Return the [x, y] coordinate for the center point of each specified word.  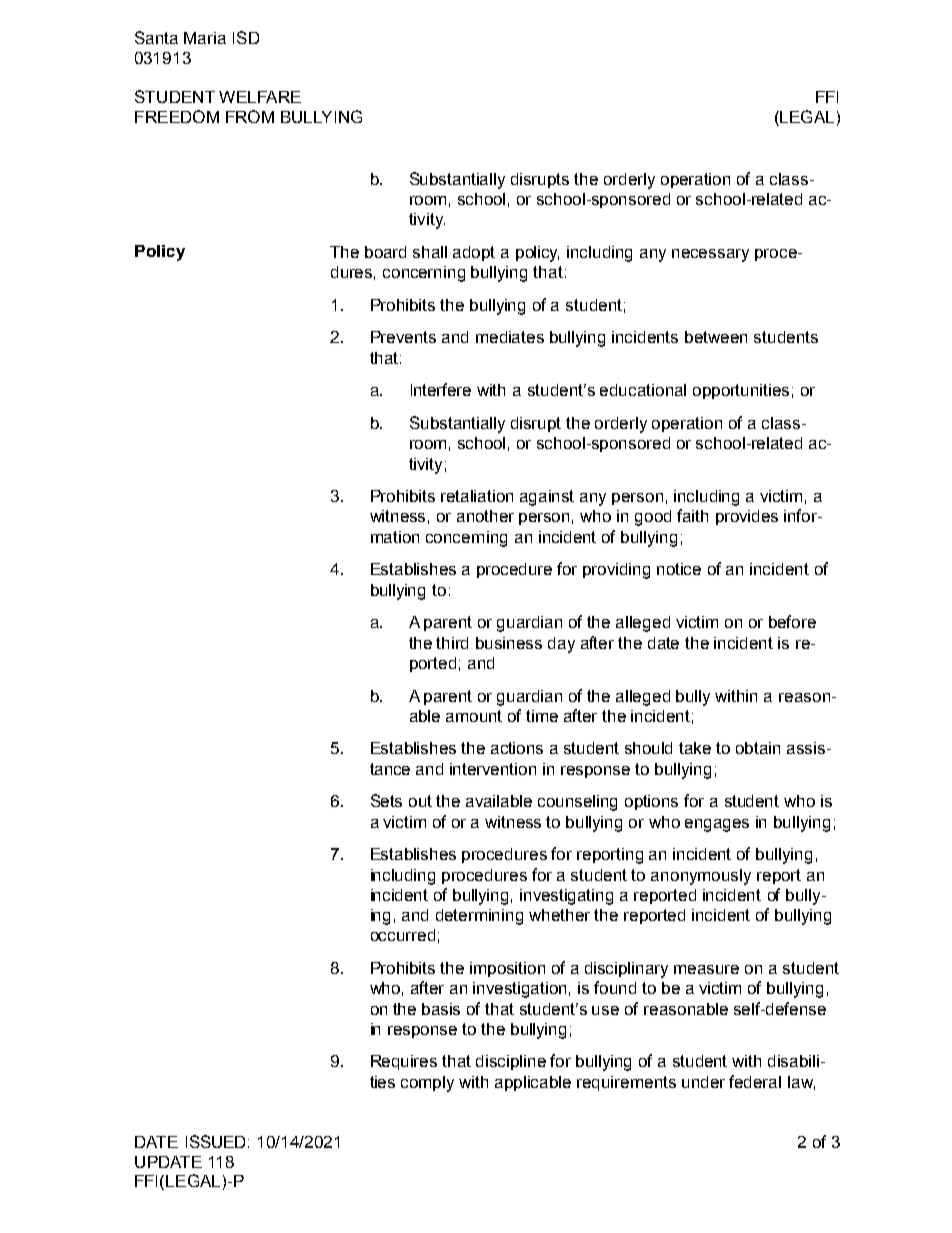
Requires [404, 1062]
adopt [474, 253]
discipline [511, 1062]
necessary [710, 255]
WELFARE [260, 97]
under [703, 1082]
